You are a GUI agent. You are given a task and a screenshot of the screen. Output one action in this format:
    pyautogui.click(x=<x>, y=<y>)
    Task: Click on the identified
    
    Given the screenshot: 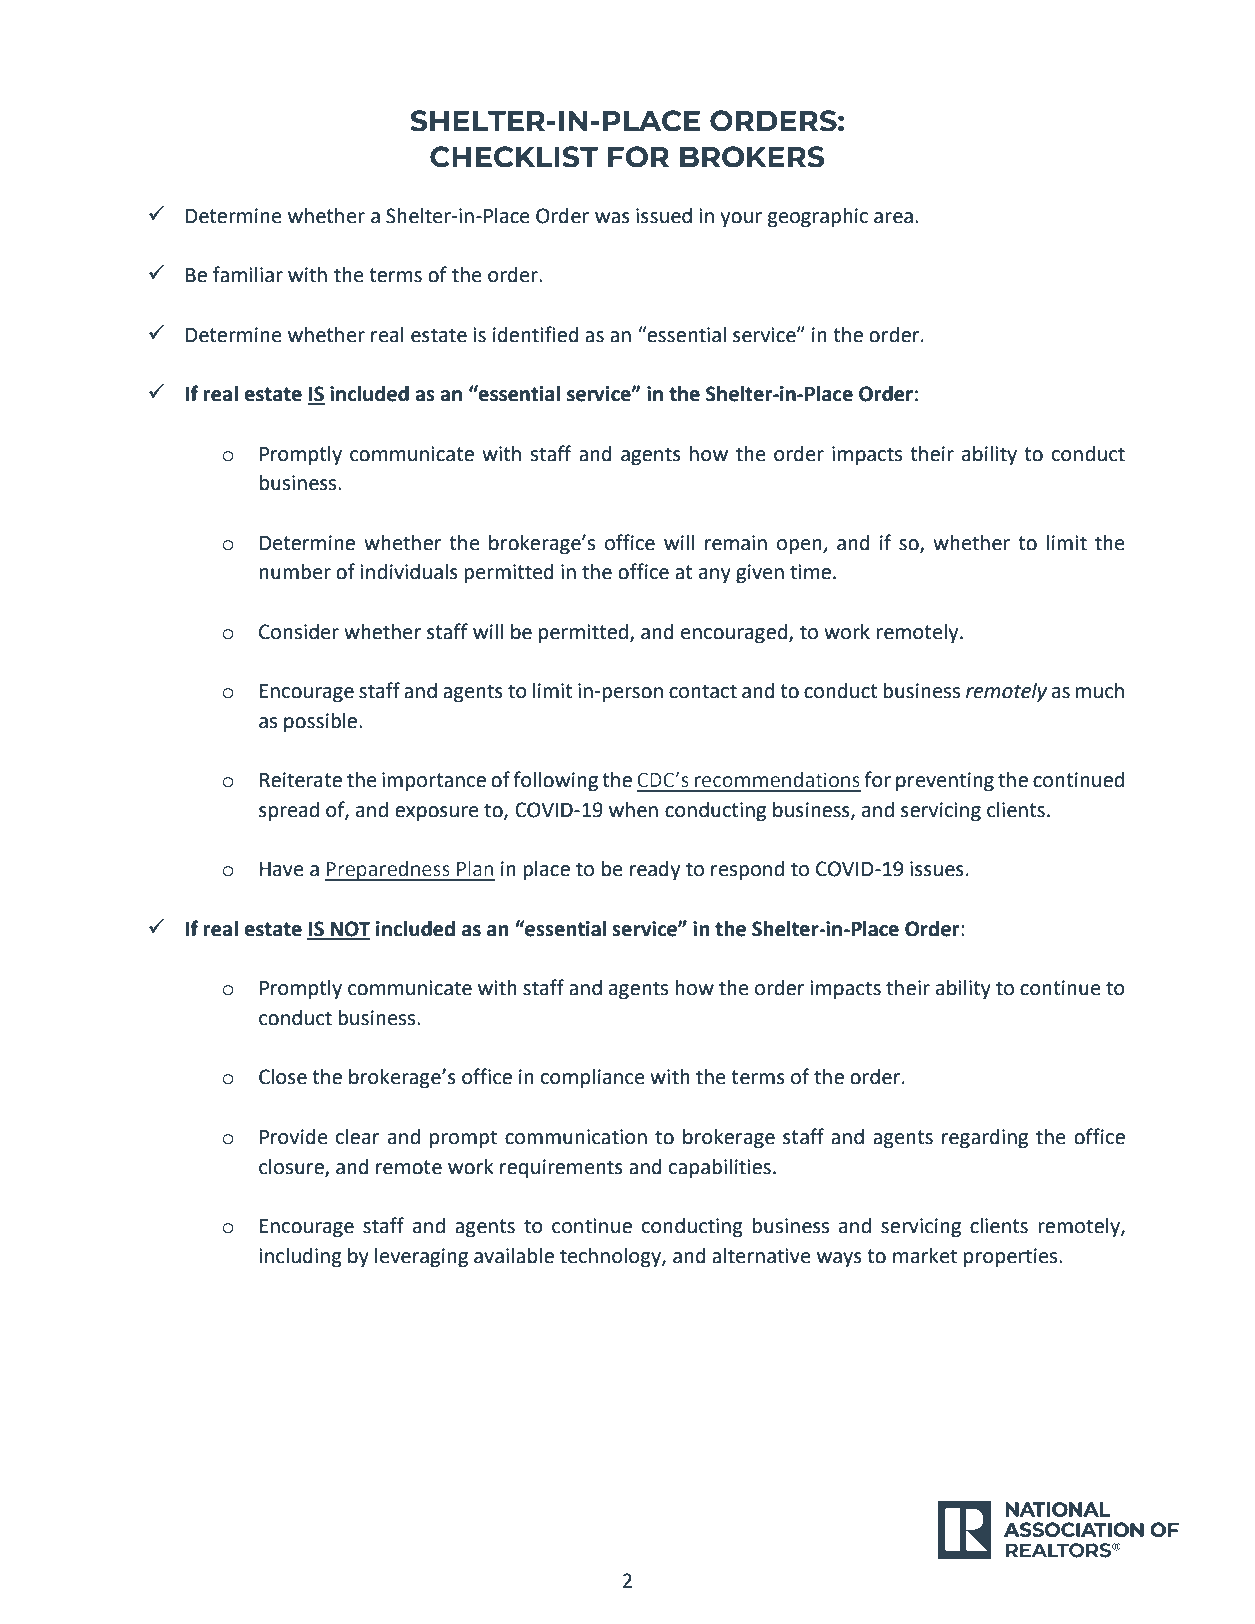 What is the action you would take?
    pyautogui.click(x=536, y=334)
